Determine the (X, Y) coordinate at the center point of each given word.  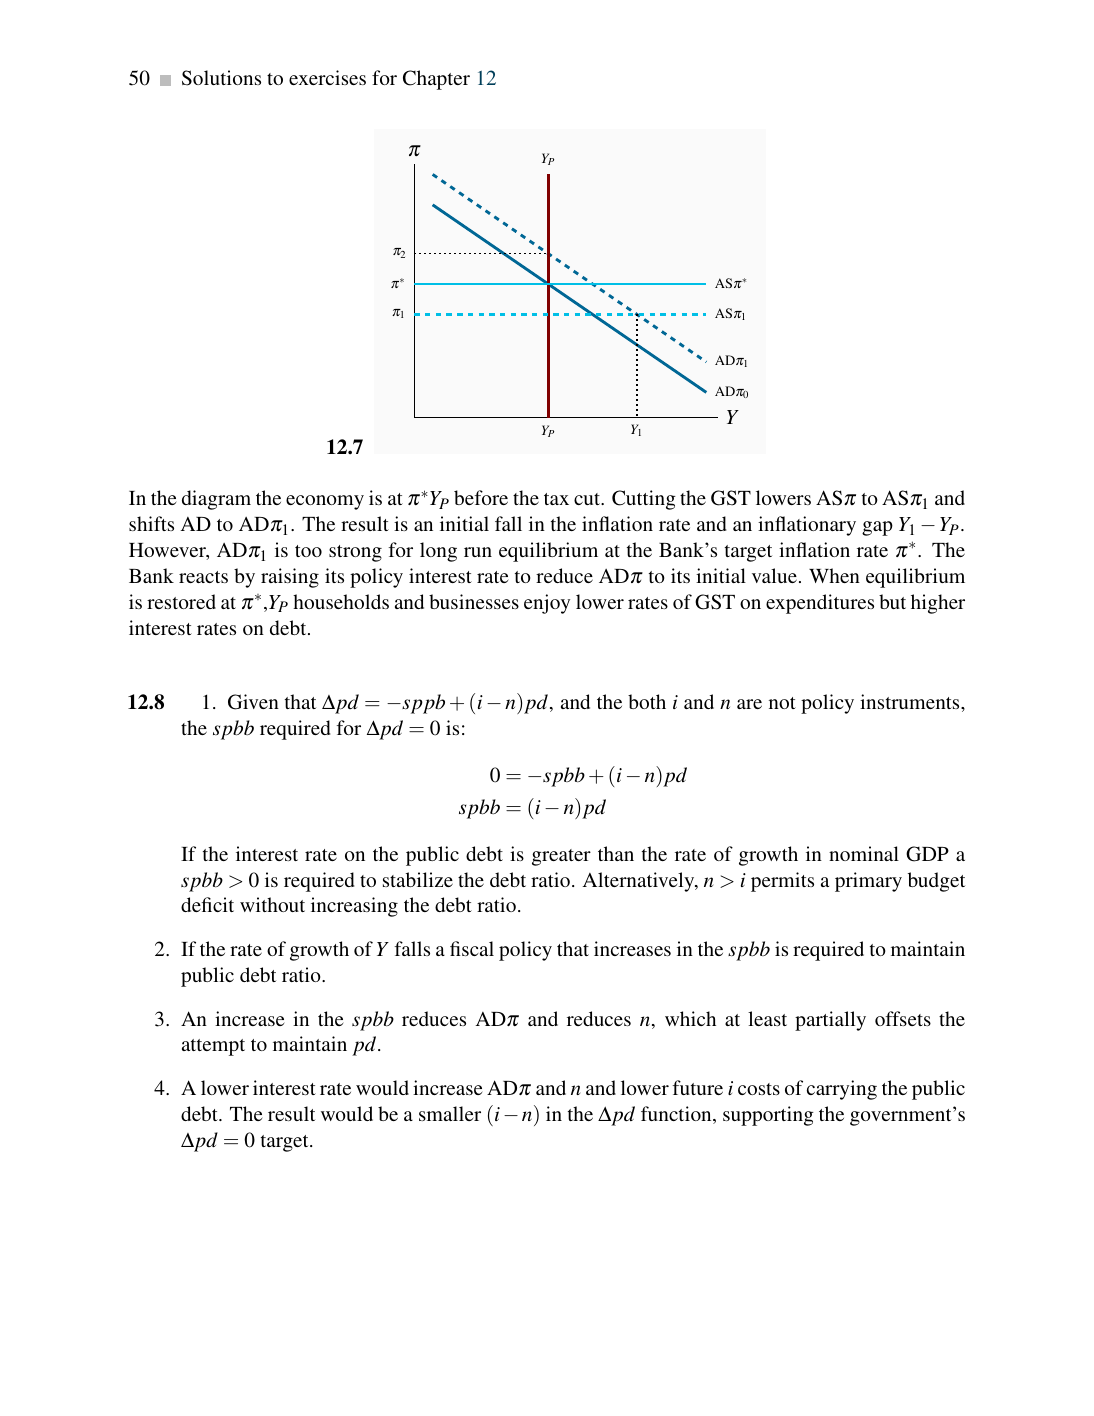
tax (556, 499)
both (647, 701)
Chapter (436, 80)
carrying (842, 1090)
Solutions (221, 78)
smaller (450, 1113)
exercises (327, 77)
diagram (216, 500)
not (782, 703)
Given (253, 702)
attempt (213, 1047)
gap (877, 528)
